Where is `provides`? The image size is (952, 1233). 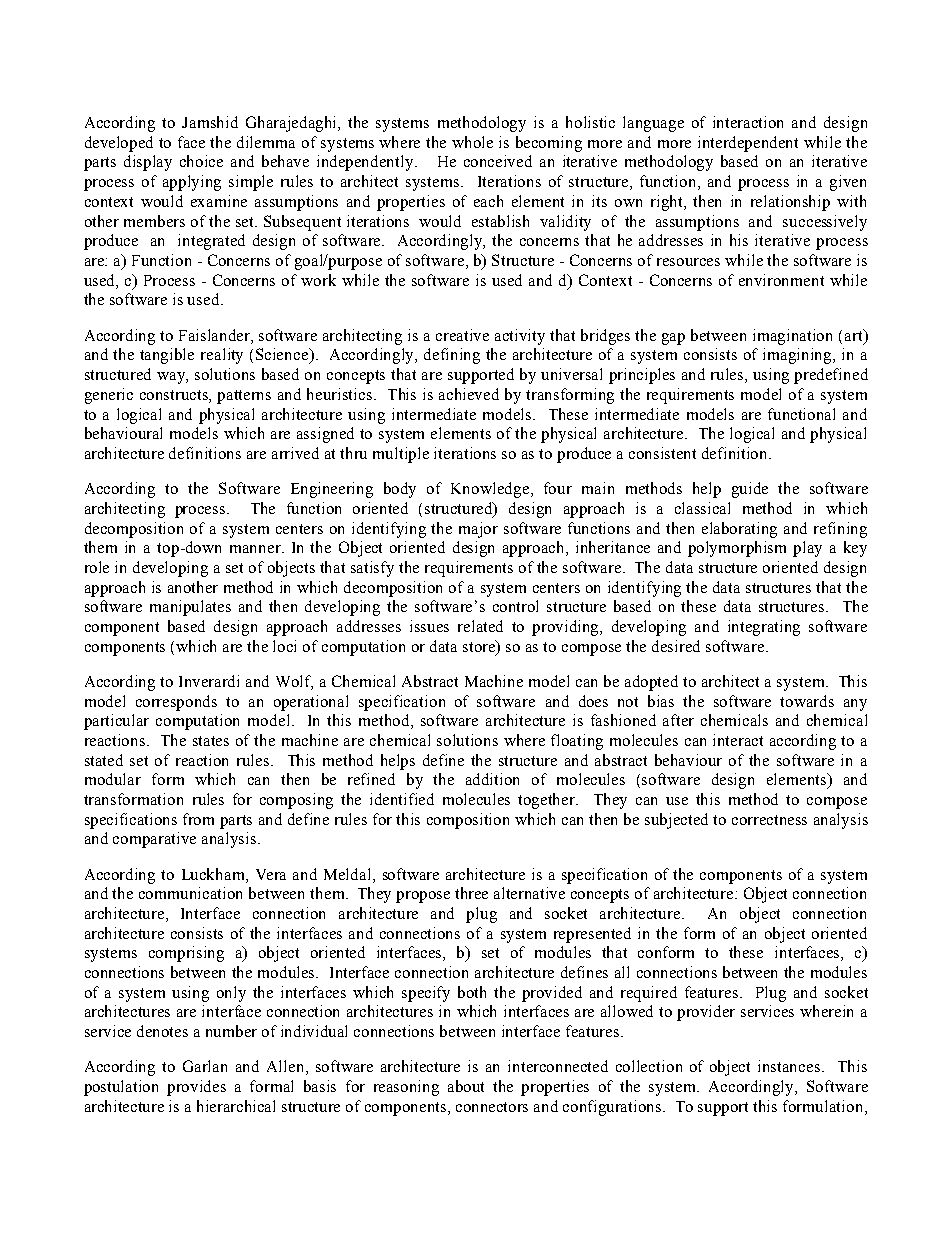
provides is located at coordinates (196, 1088).
